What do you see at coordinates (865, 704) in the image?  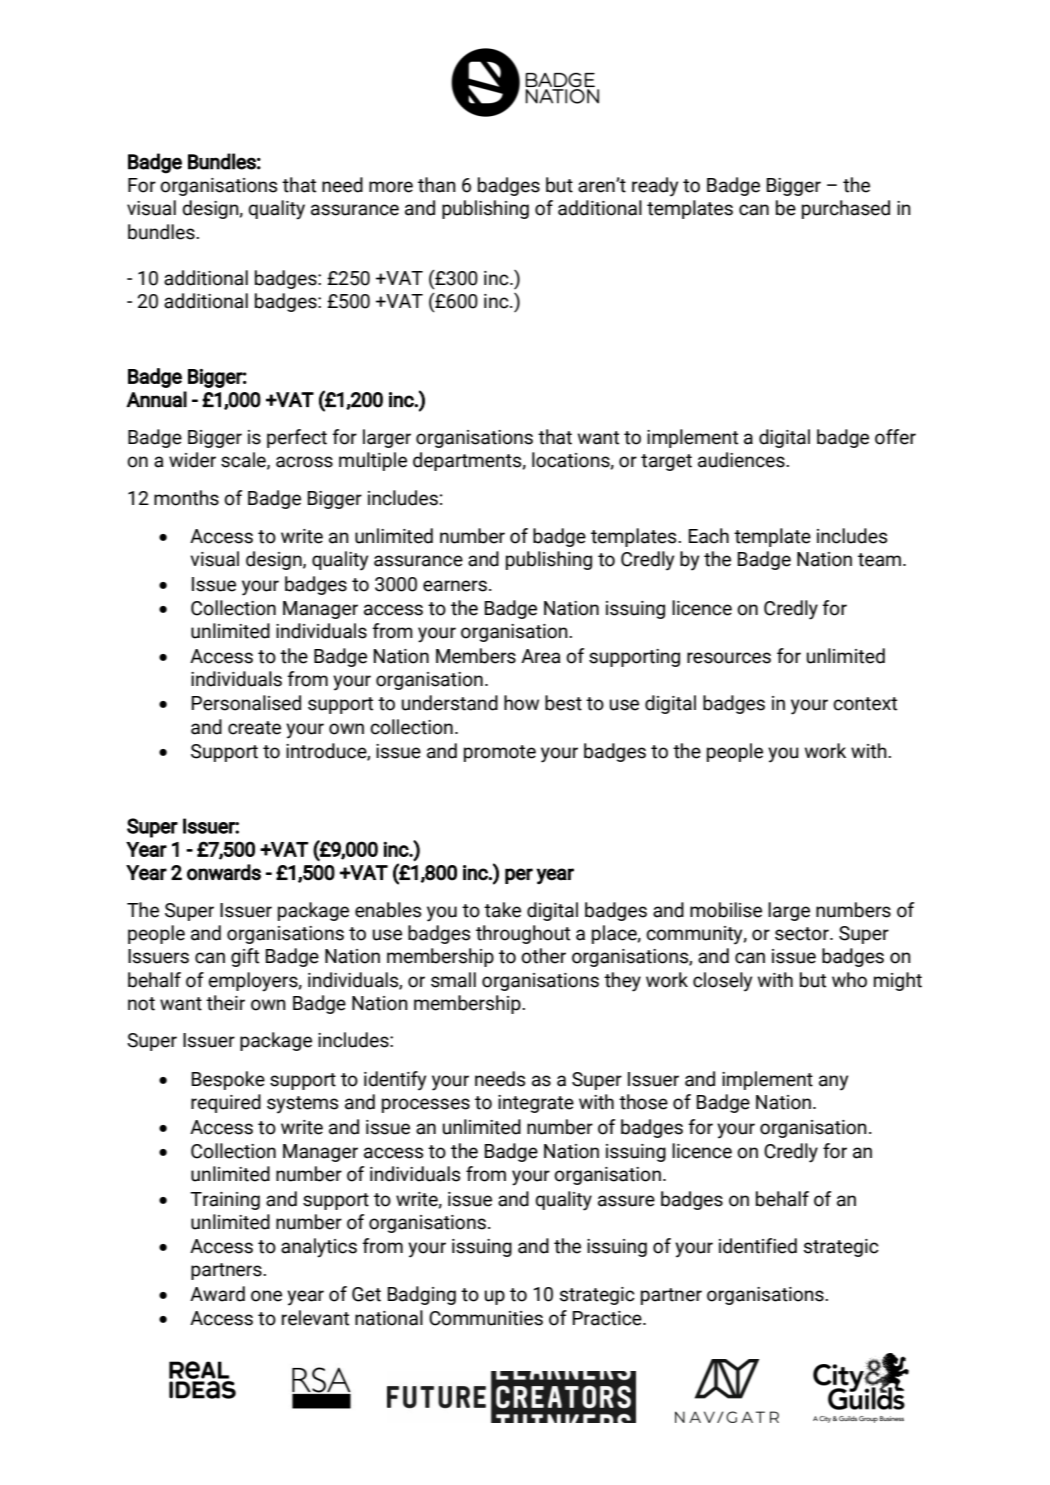 I see `context` at bounding box center [865, 704].
